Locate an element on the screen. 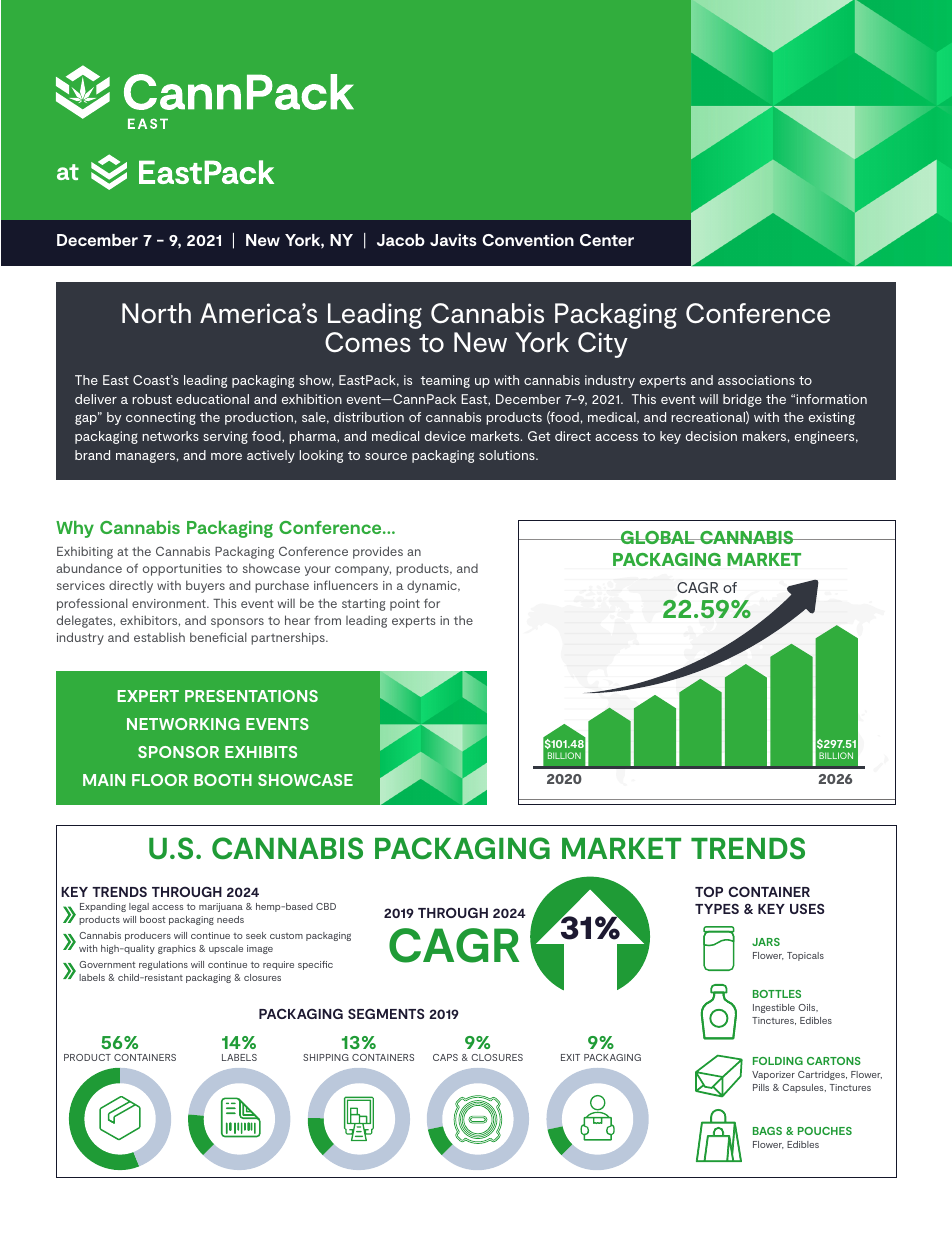 Image resolution: width=952 pixels, height=1233 pixels. GLOBAL is located at coordinates (657, 537).
